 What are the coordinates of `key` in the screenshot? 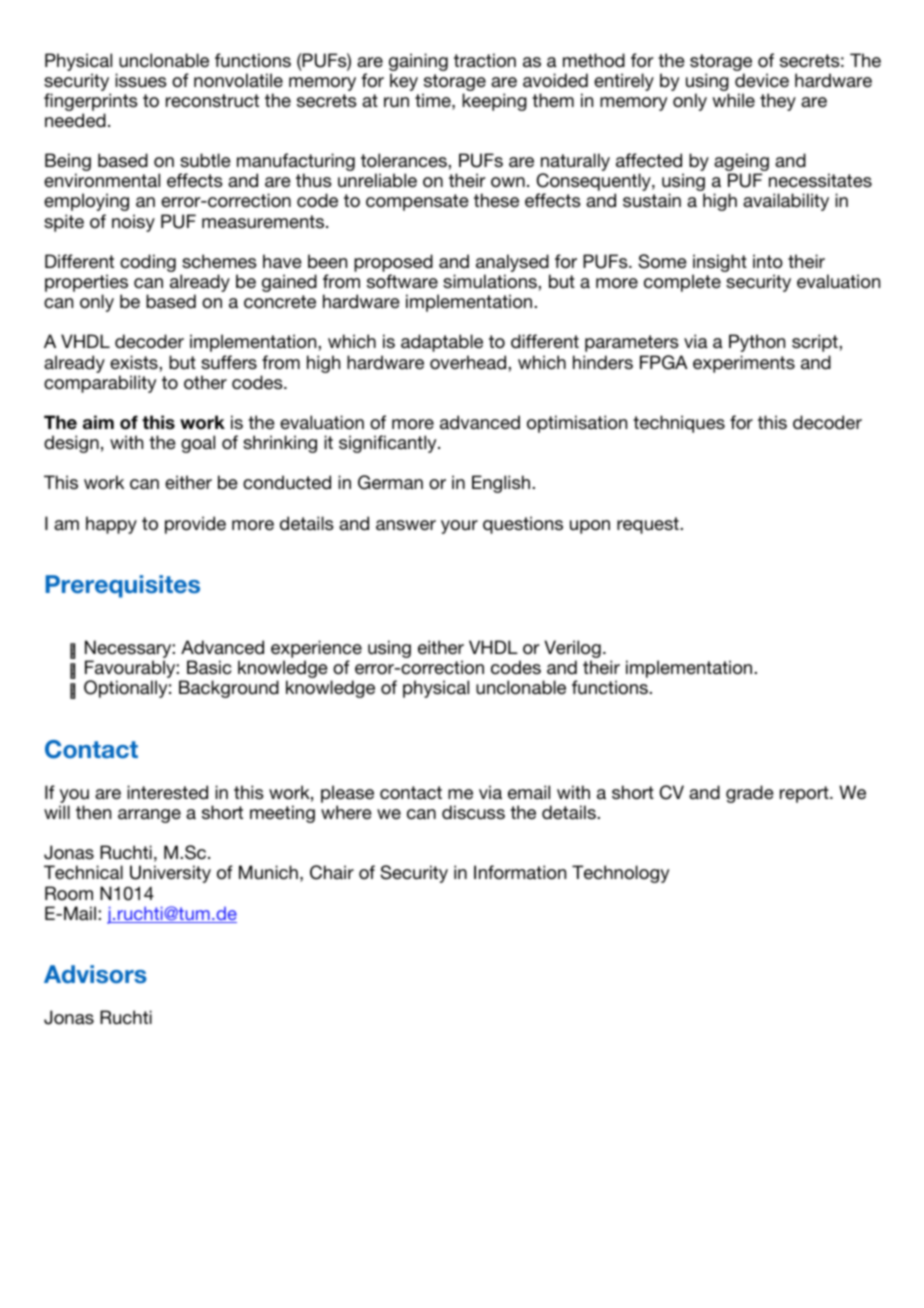 It's located at (404, 82).
